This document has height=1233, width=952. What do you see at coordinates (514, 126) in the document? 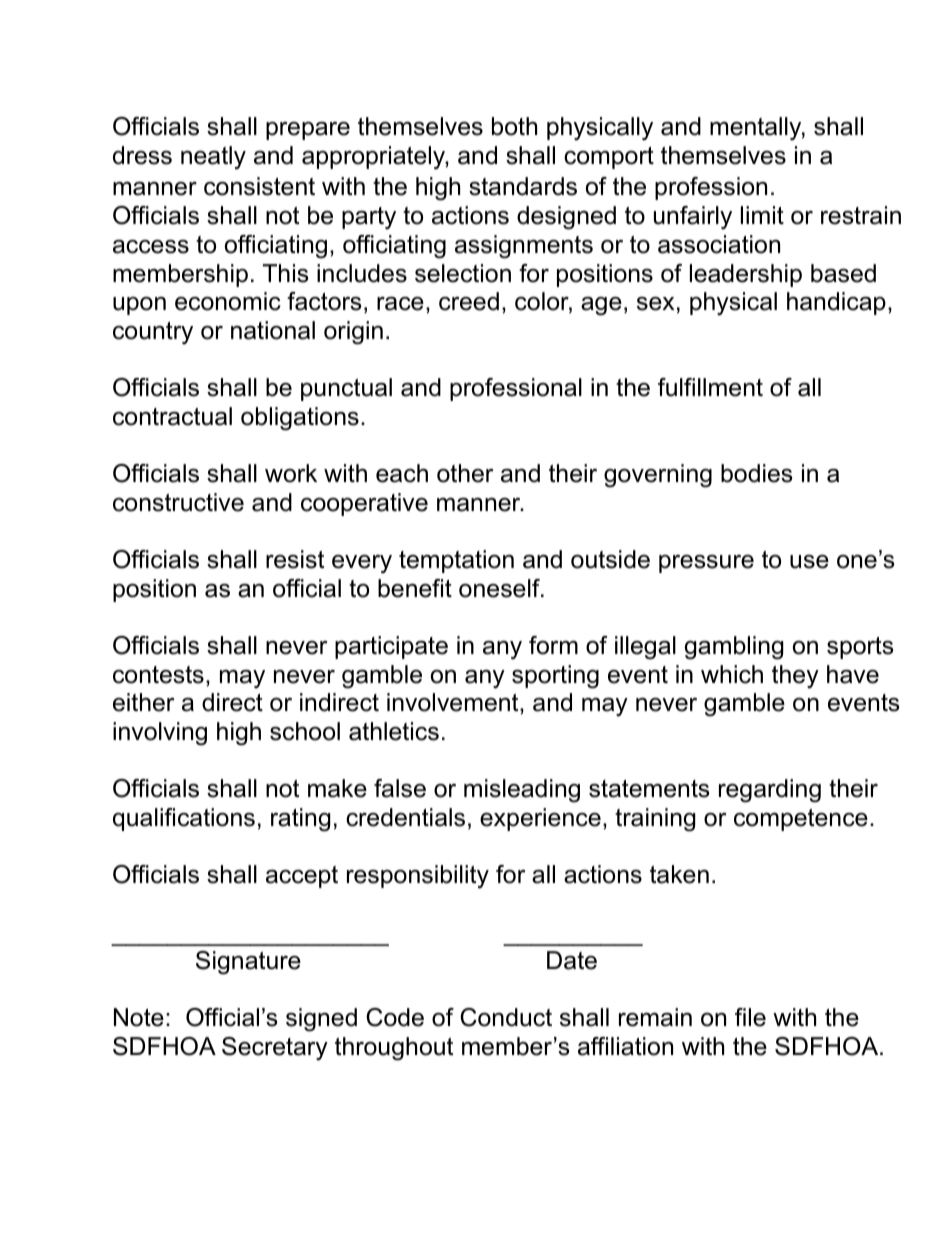
I see `both` at bounding box center [514, 126].
